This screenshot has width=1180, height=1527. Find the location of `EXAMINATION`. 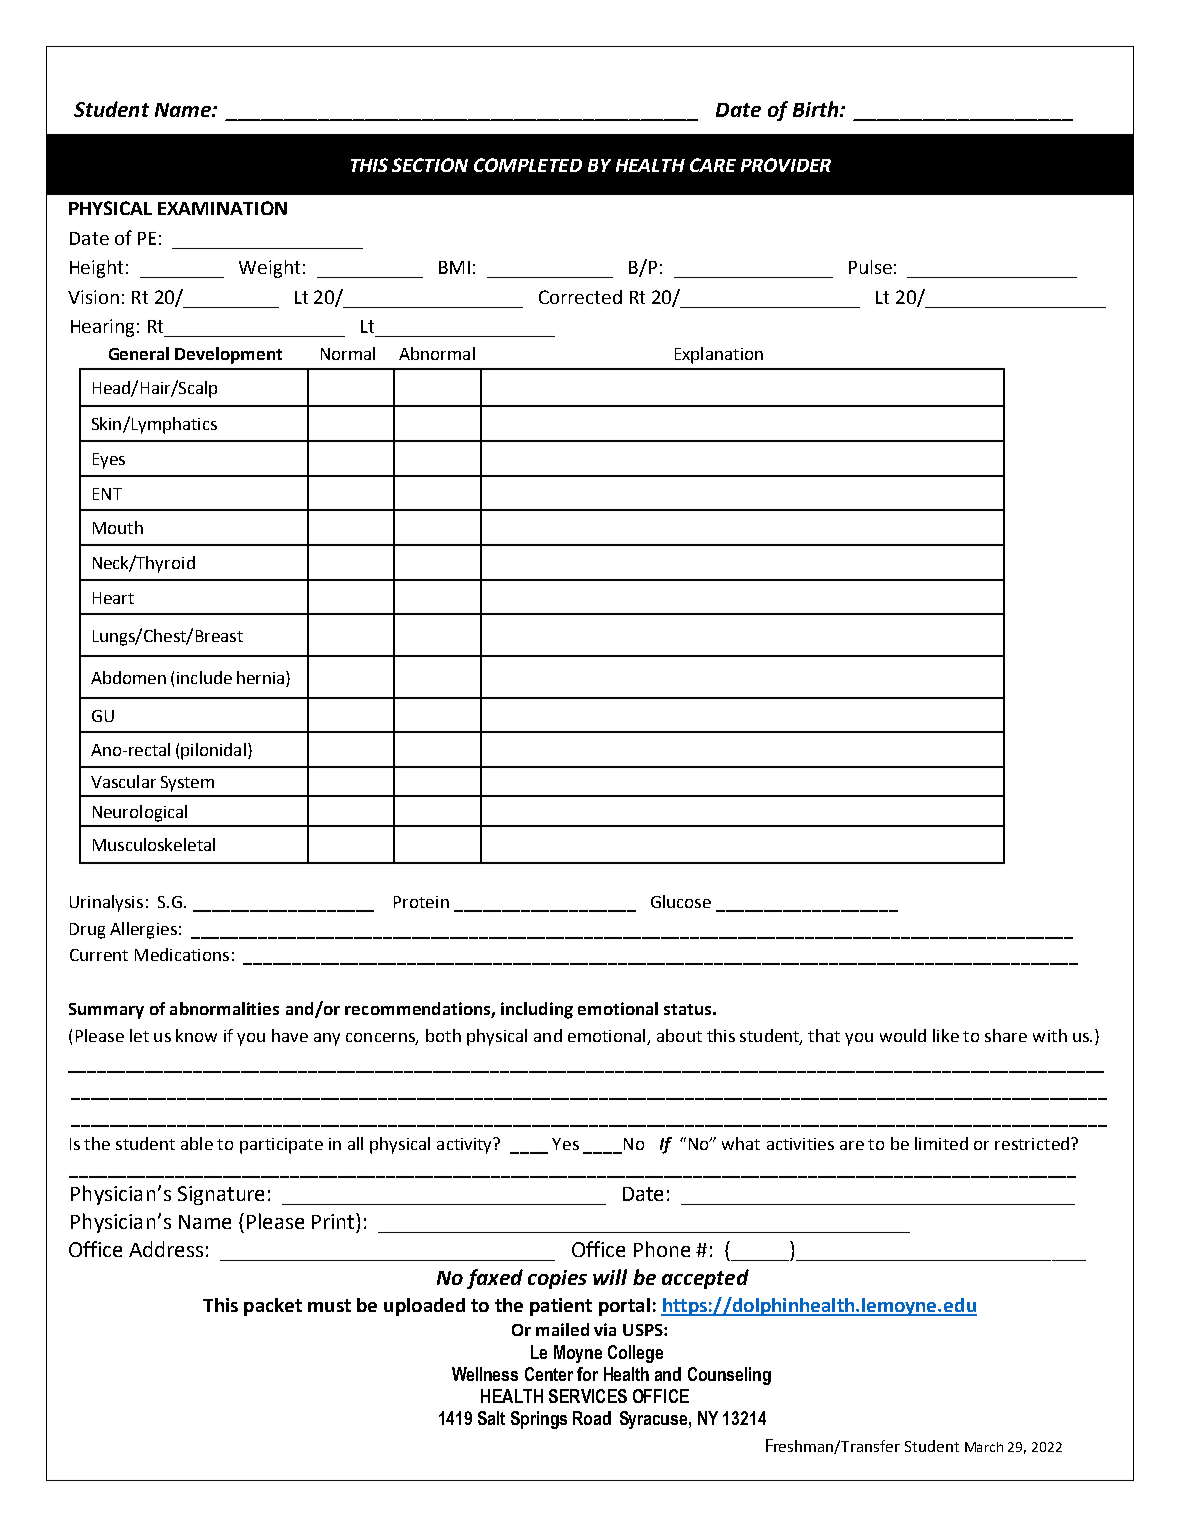

EXAMINATION is located at coordinates (222, 208).
